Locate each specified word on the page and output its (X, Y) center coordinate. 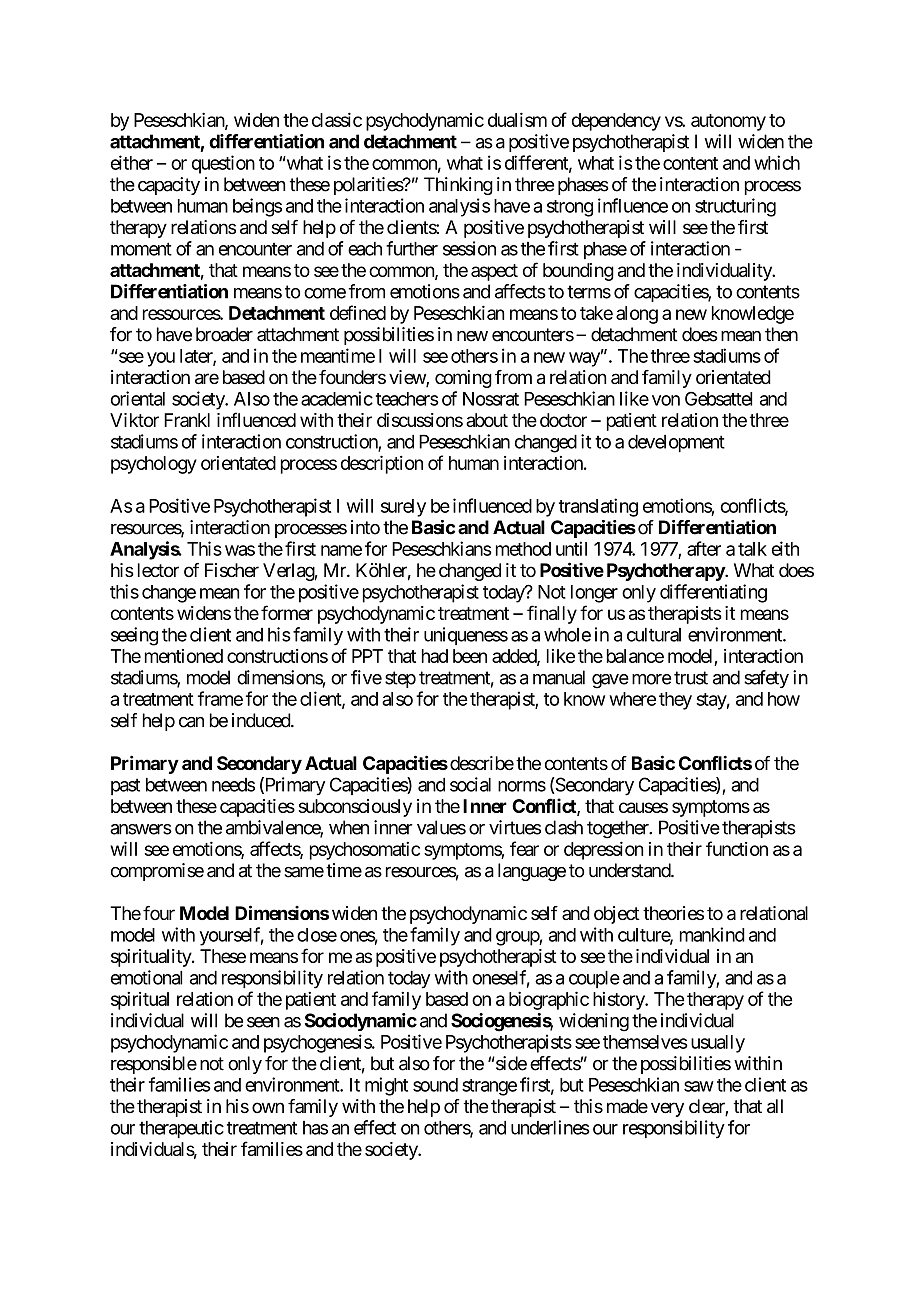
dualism (517, 119)
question (223, 164)
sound (435, 1085)
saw (699, 1086)
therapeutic (181, 1129)
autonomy (728, 122)
